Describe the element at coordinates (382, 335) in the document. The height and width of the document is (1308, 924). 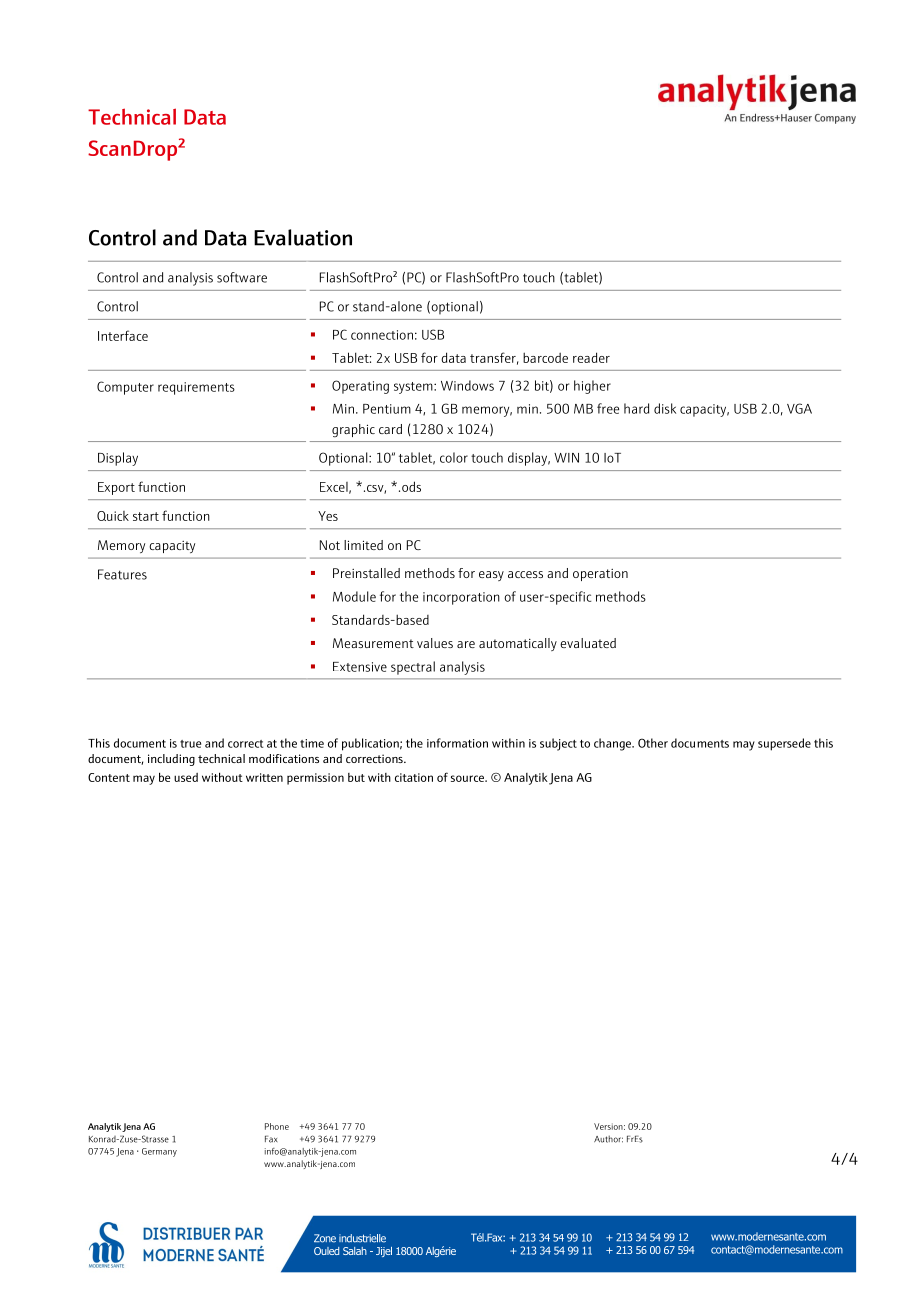
I see `connection` at that location.
